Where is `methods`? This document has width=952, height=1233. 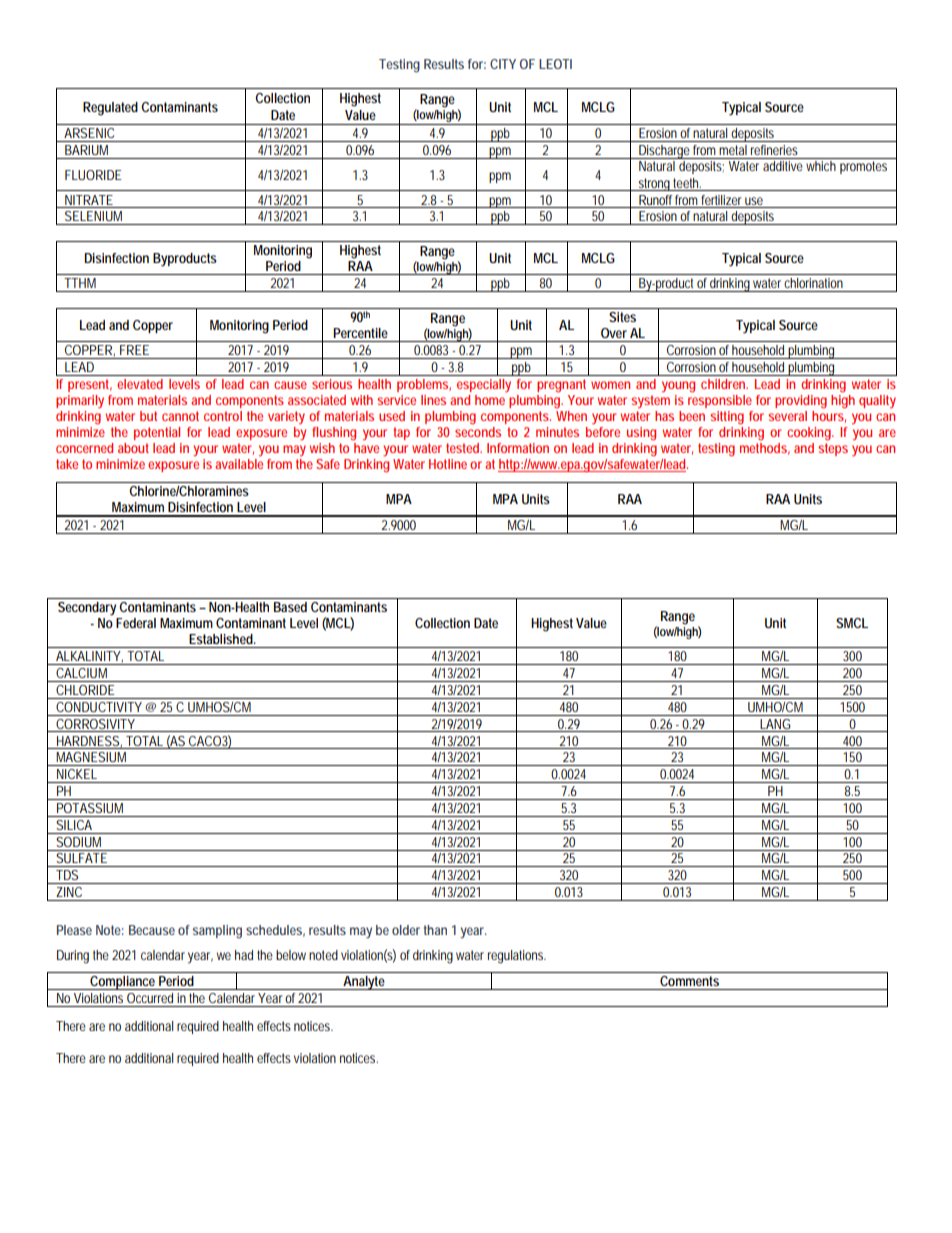 methods is located at coordinates (765, 449).
